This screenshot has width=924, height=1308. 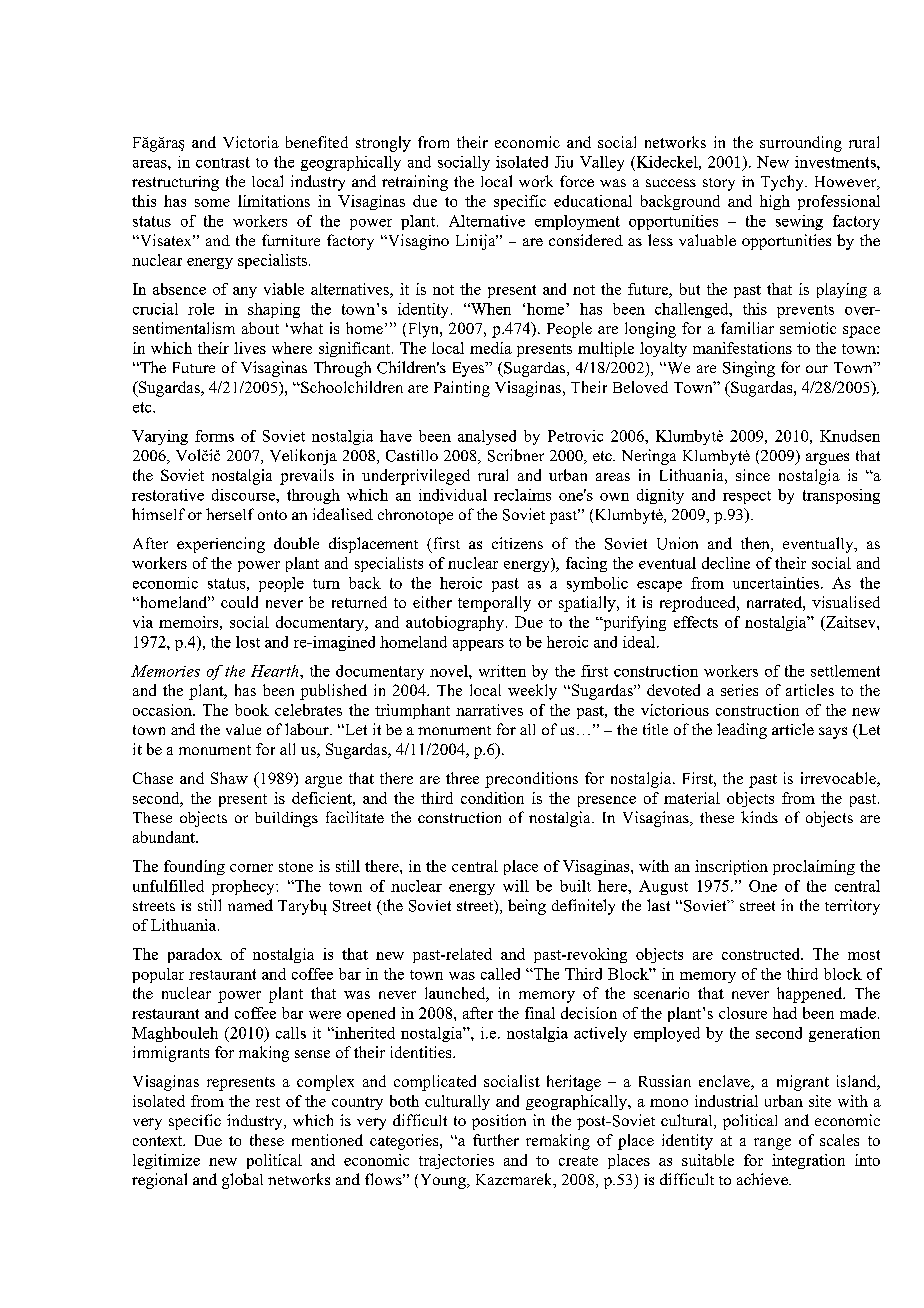 What do you see at coordinates (286, 819) in the screenshot?
I see `buildings` at bounding box center [286, 819].
